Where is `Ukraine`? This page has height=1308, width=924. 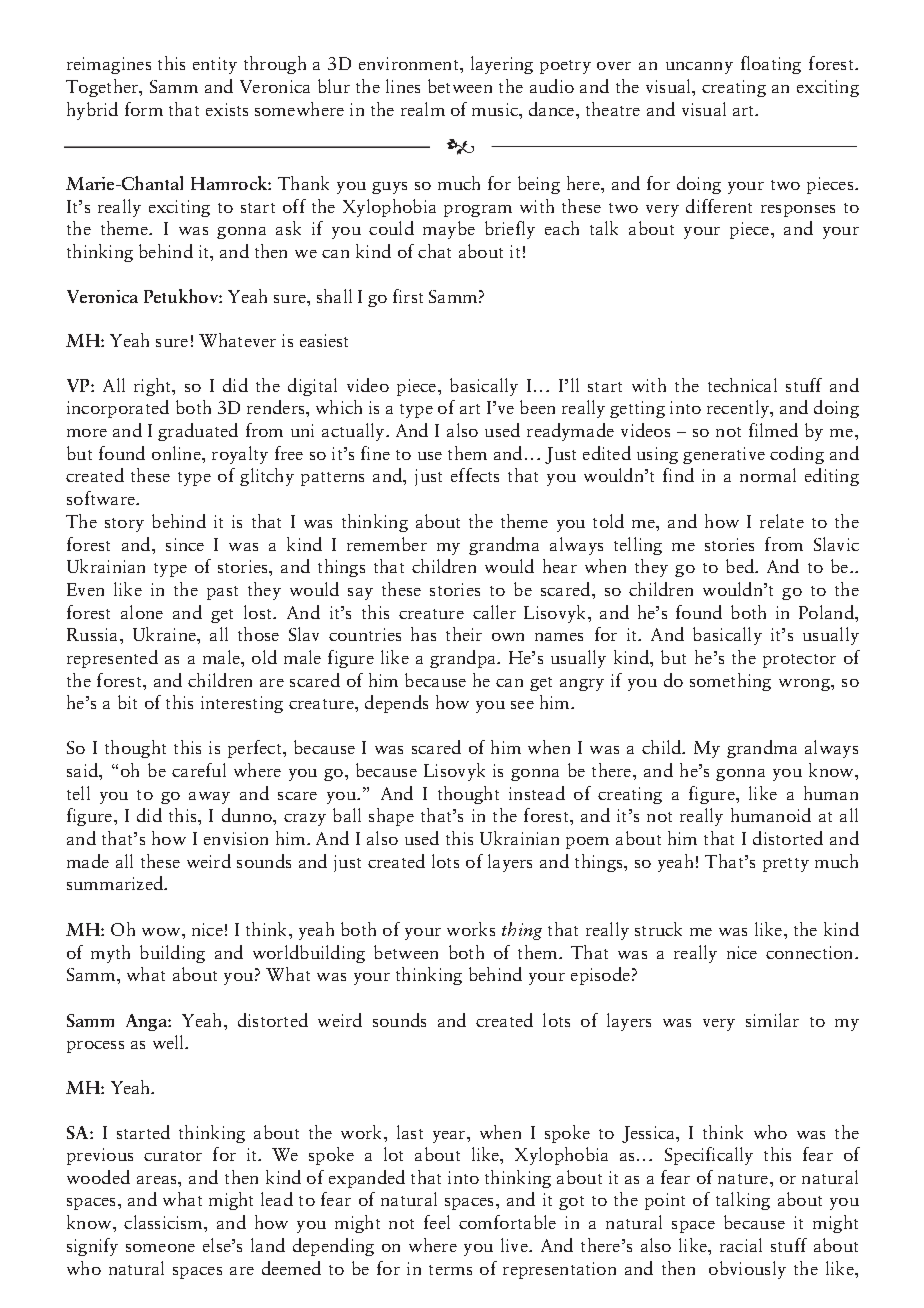
Ukraine is located at coordinates (165, 634).
